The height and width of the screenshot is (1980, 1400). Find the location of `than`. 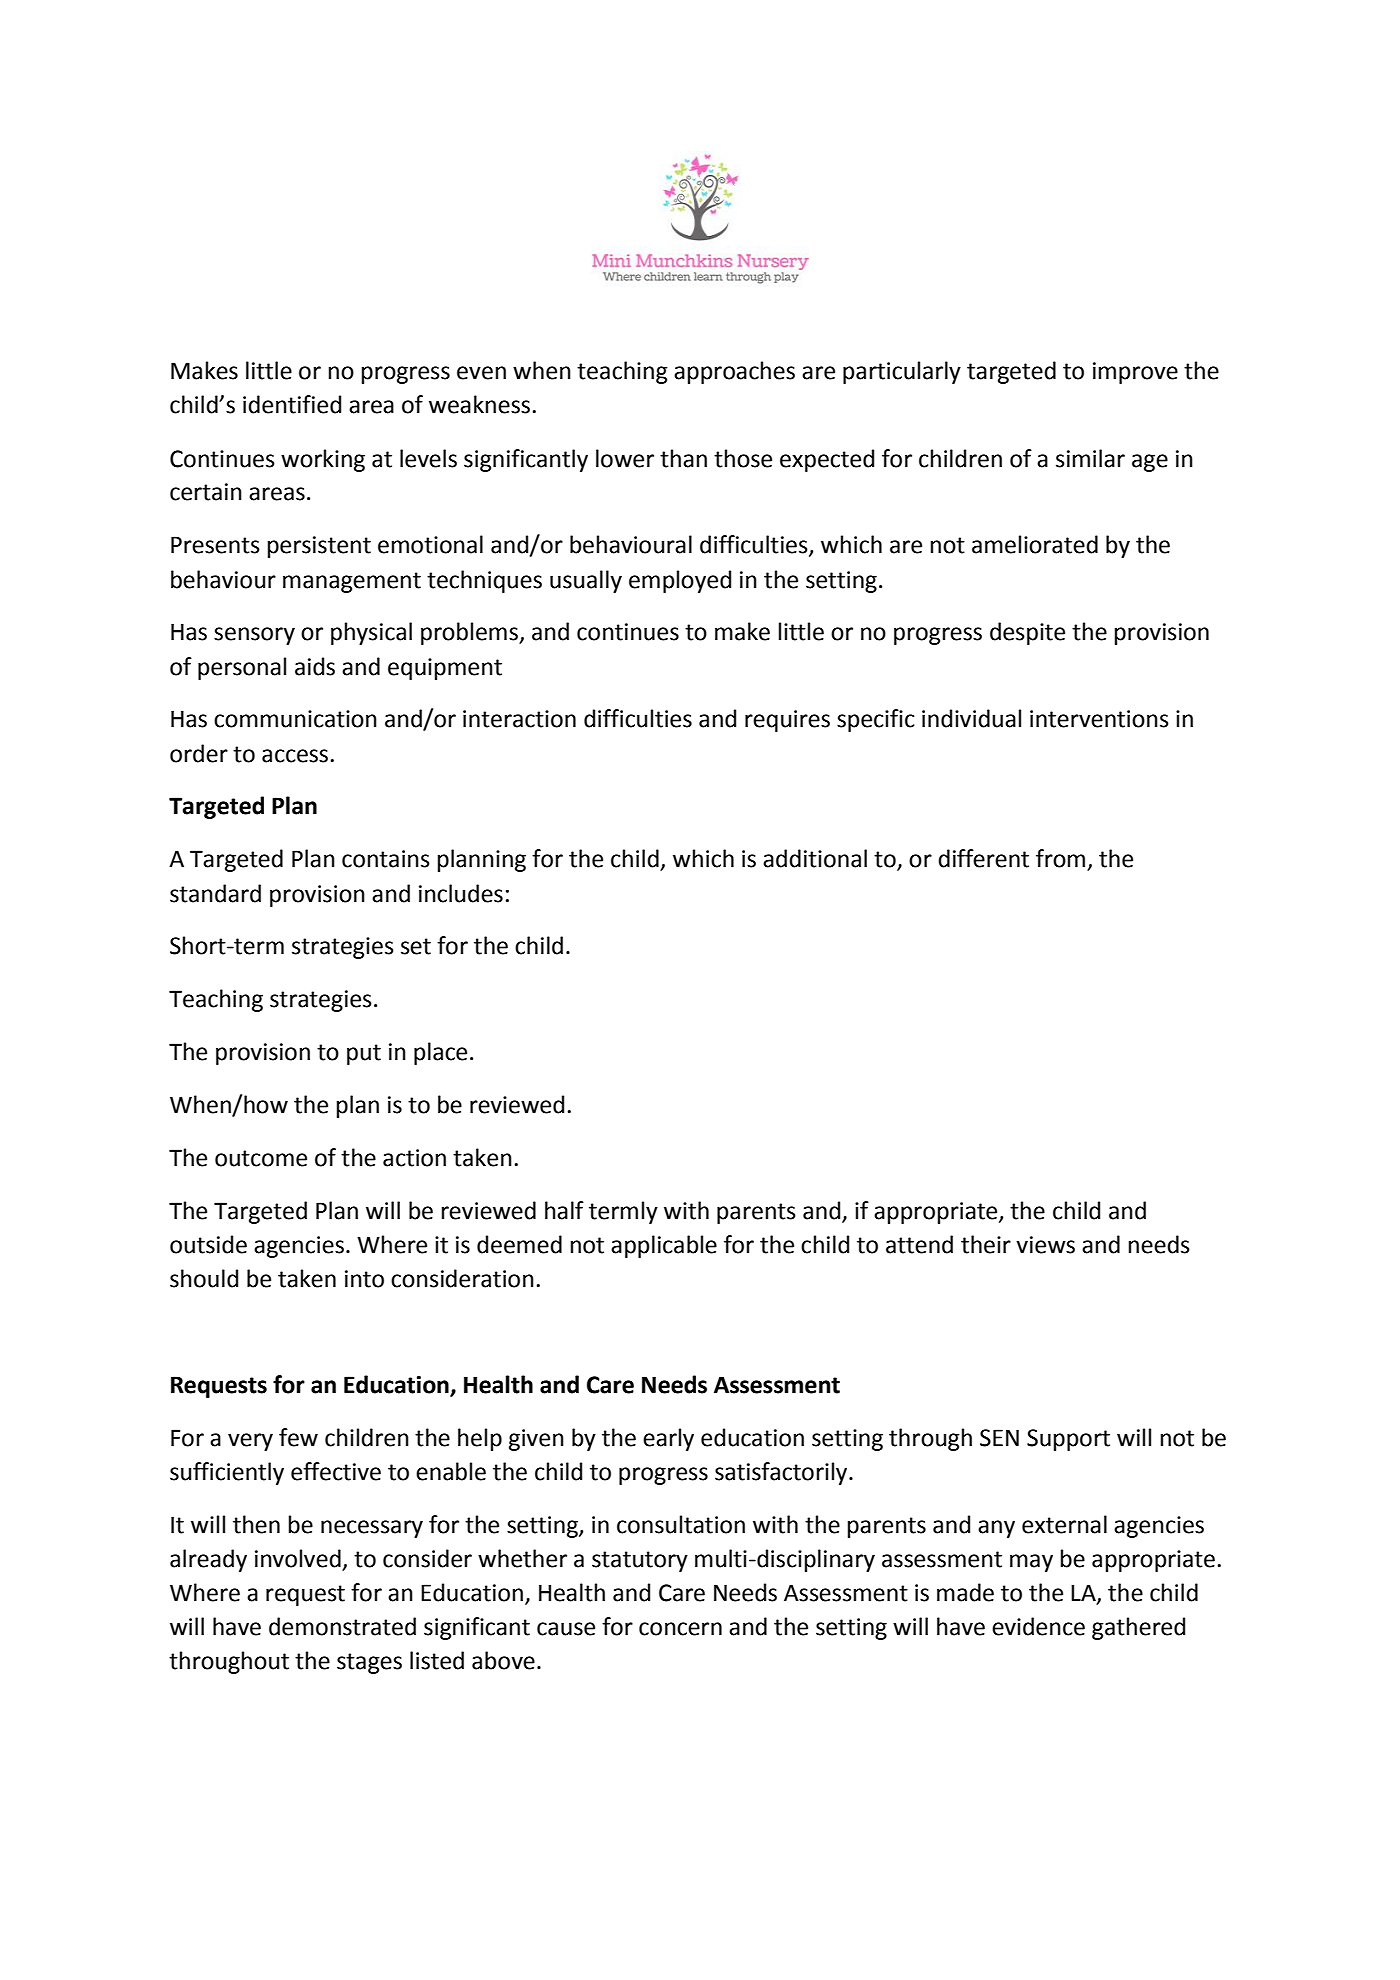

than is located at coordinates (683, 458).
